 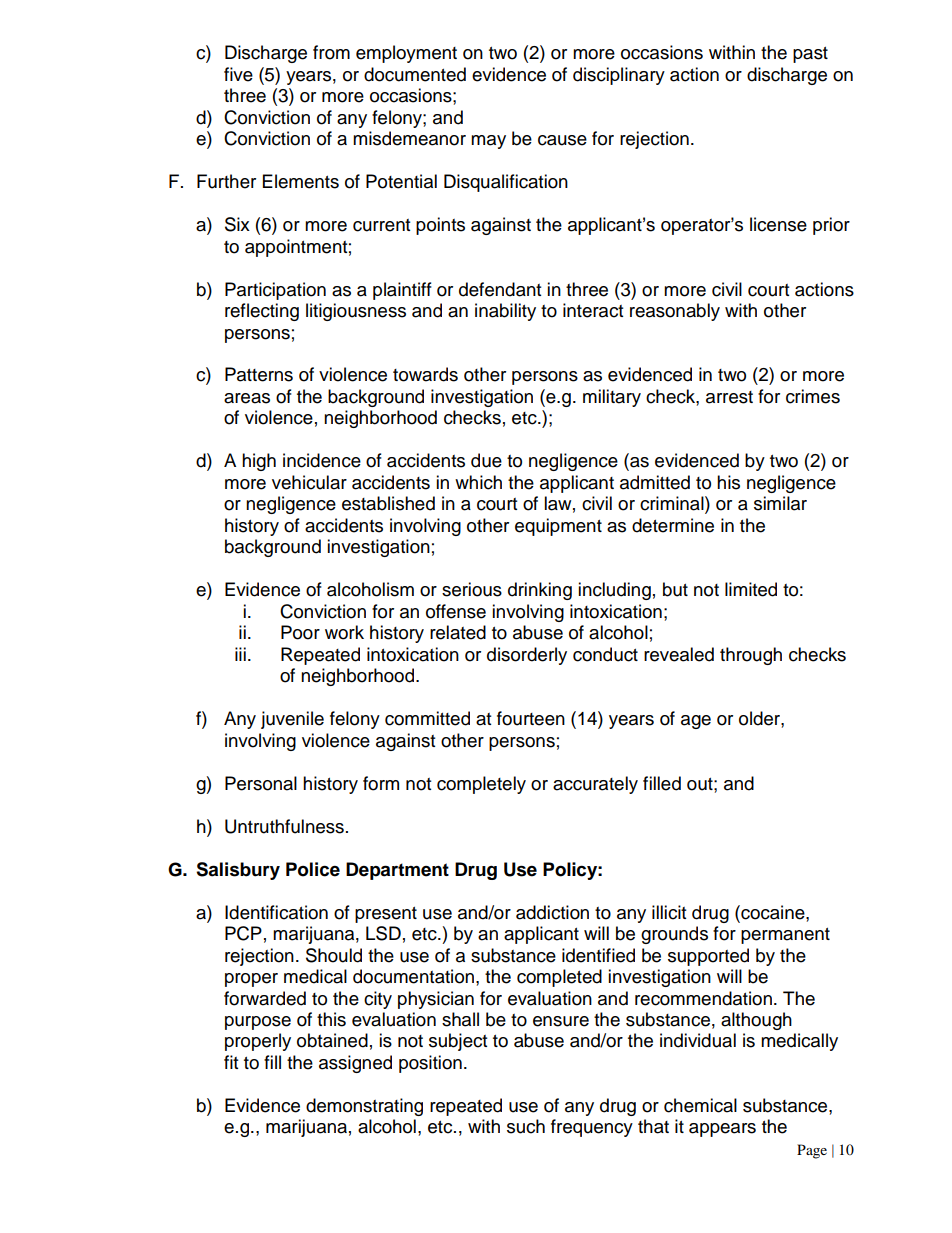 What do you see at coordinates (810, 55) in the screenshot?
I see `past` at bounding box center [810, 55].
